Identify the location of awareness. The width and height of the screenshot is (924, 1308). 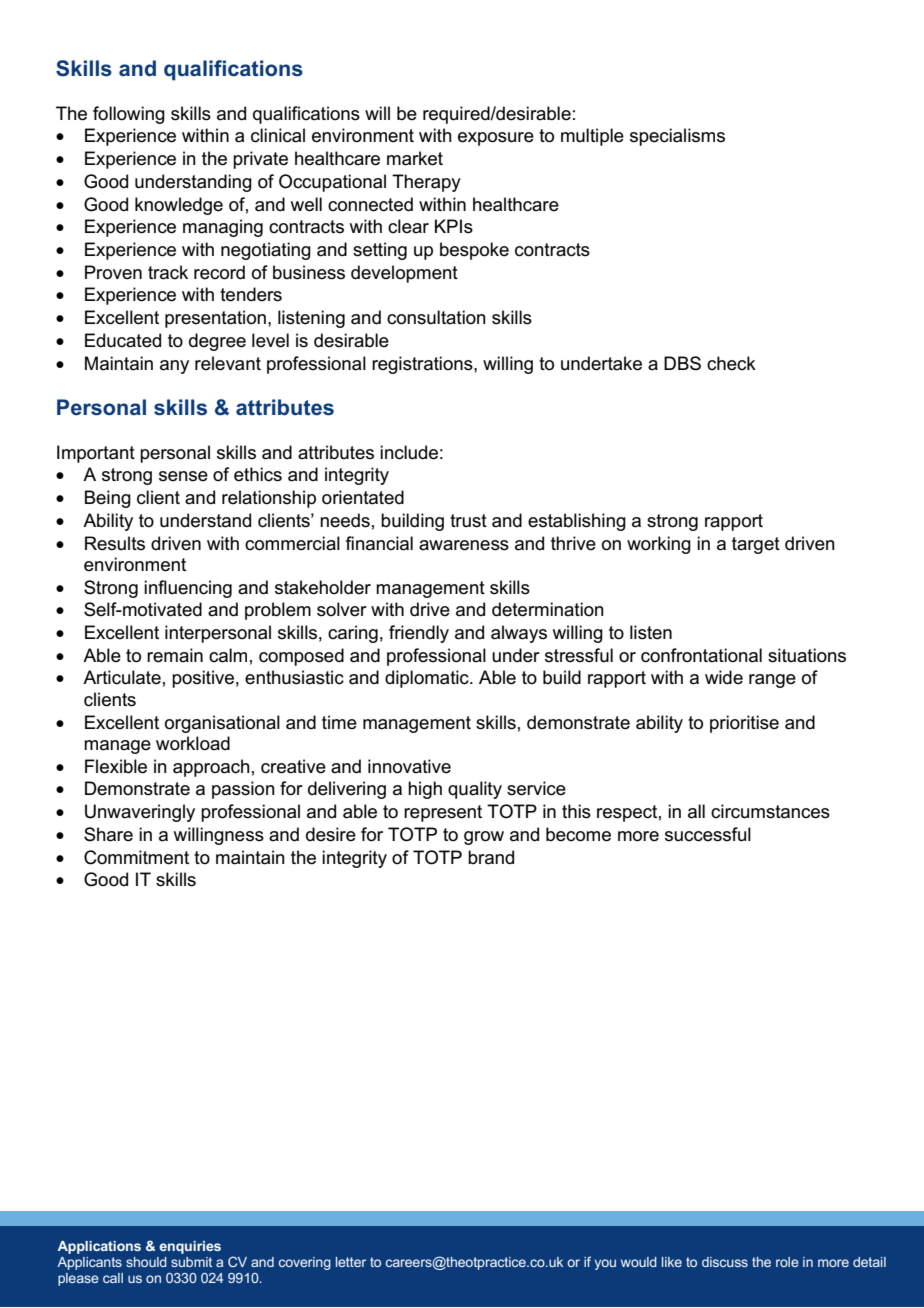
(464, 545).
